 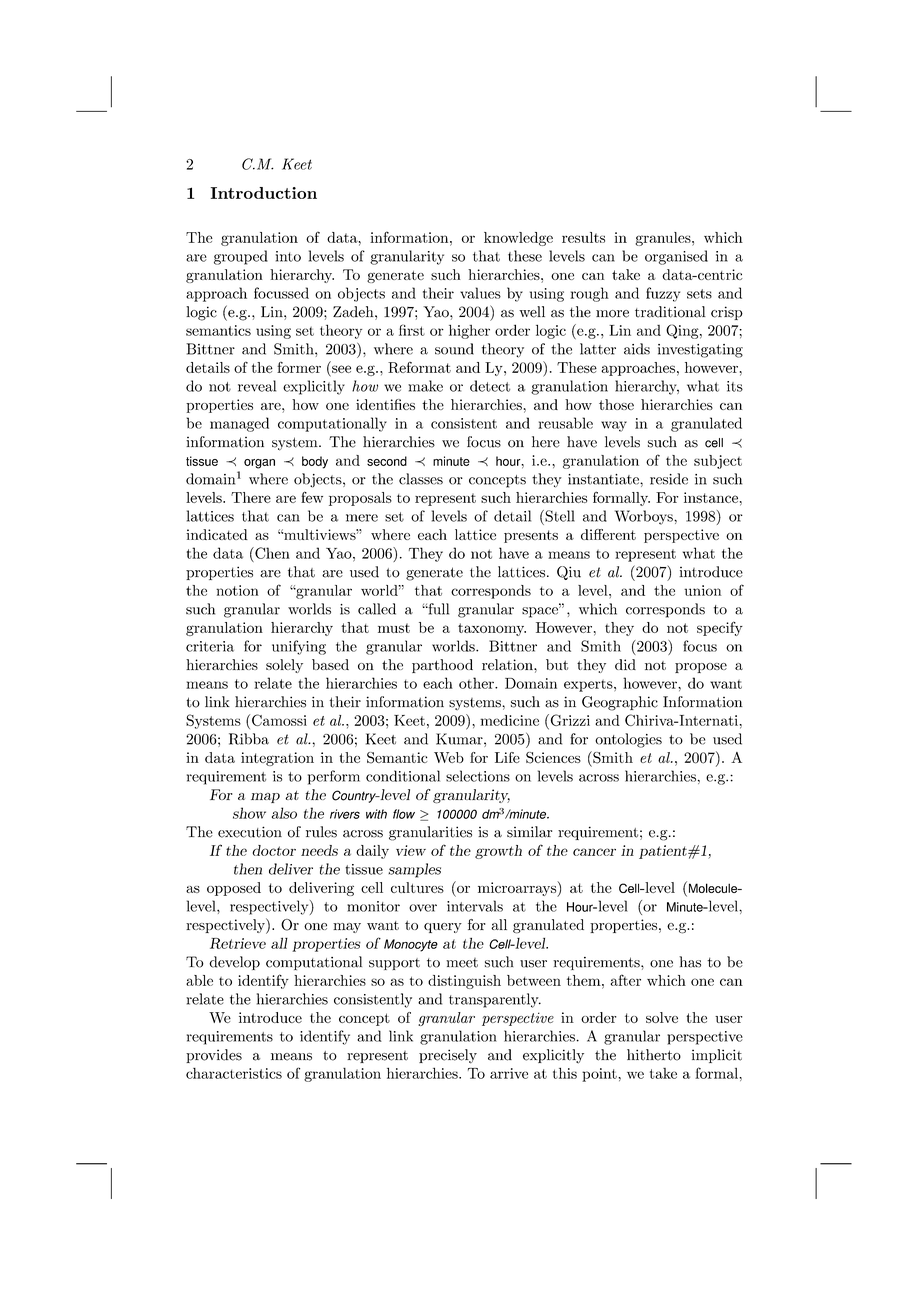 I want to click on knowledge, so click(x=518, y=239).
